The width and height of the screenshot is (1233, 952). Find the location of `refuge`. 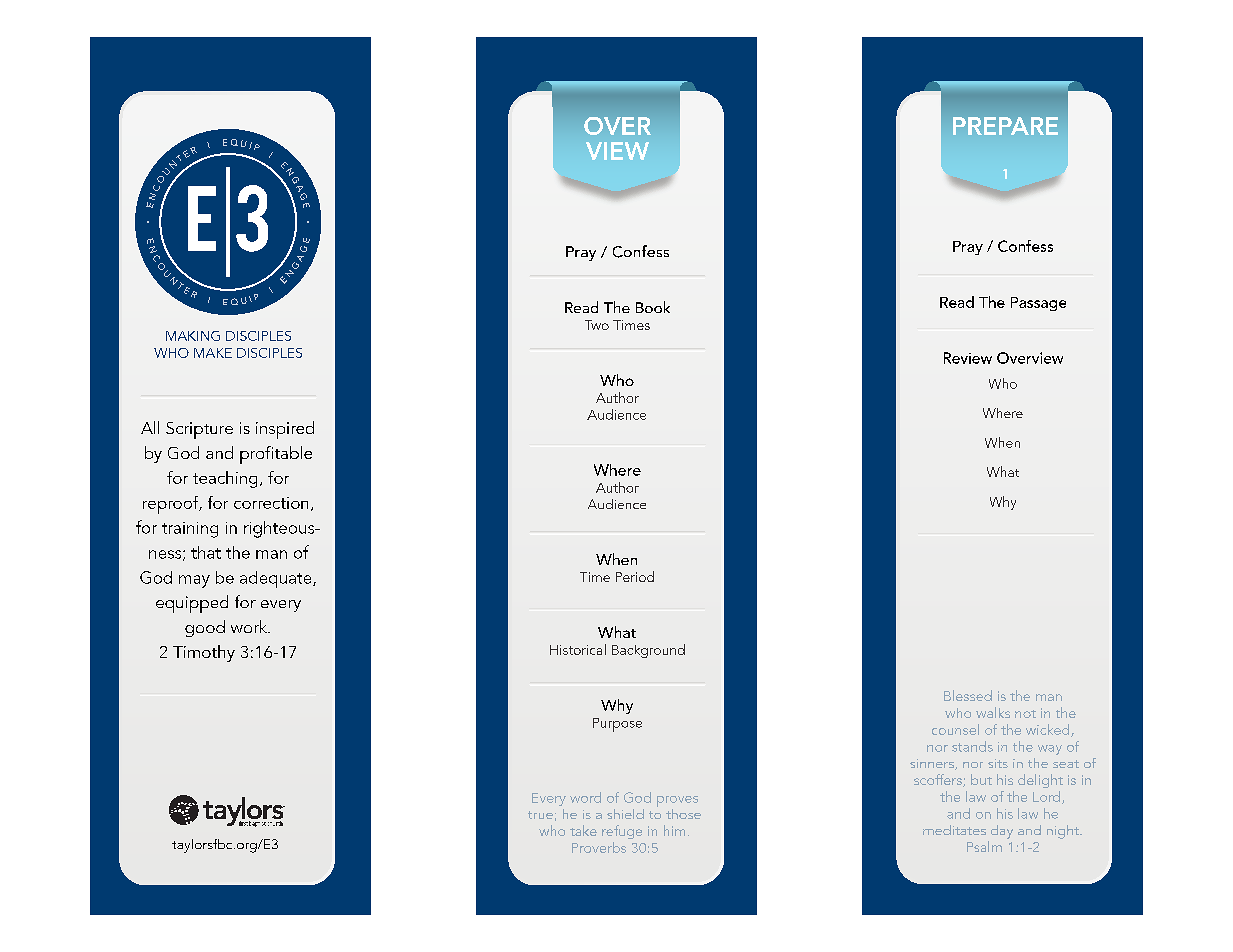

refuge is located at coordinates (622, 832).
